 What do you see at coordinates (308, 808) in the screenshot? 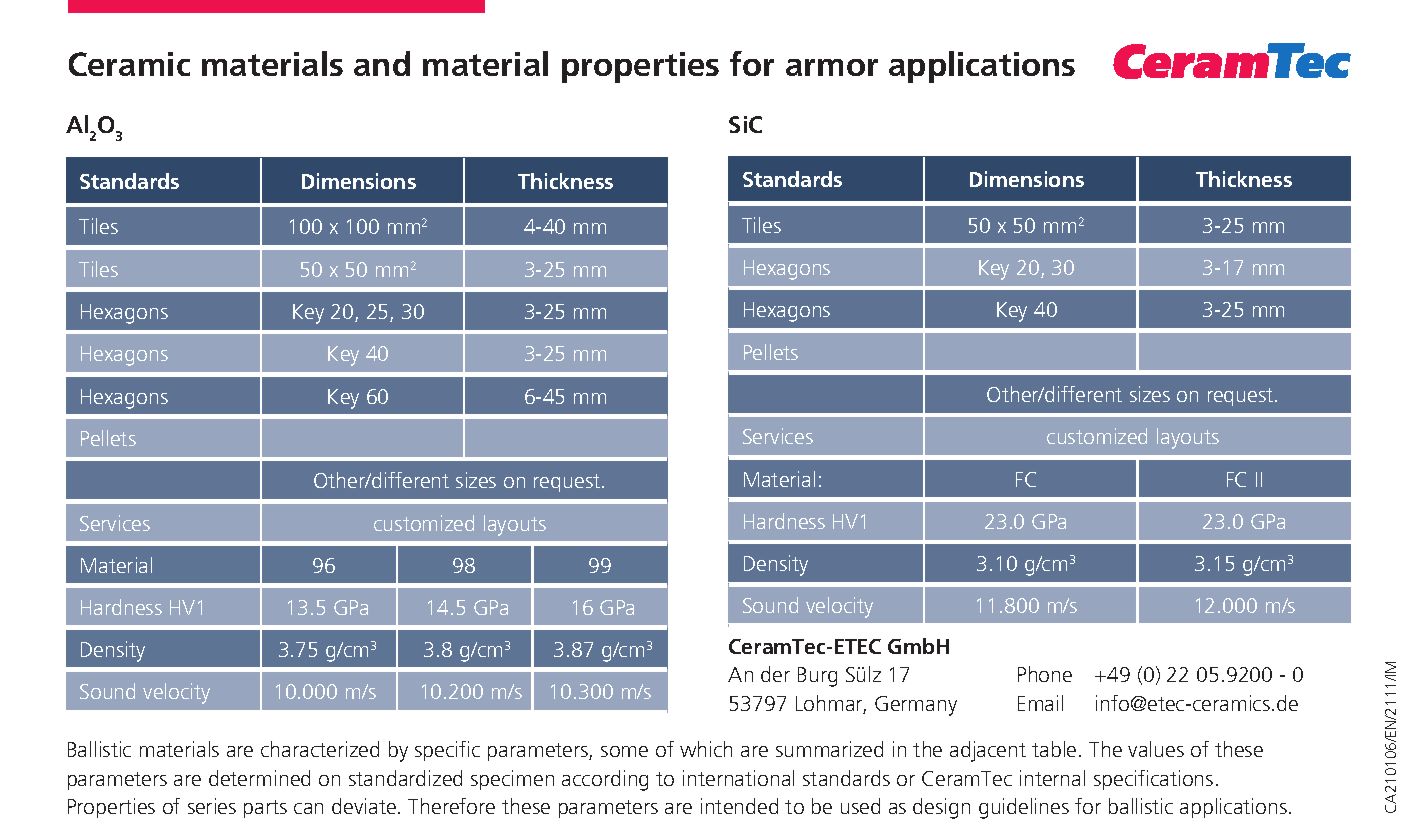
I see `can` at bounding box center [308, 808].
